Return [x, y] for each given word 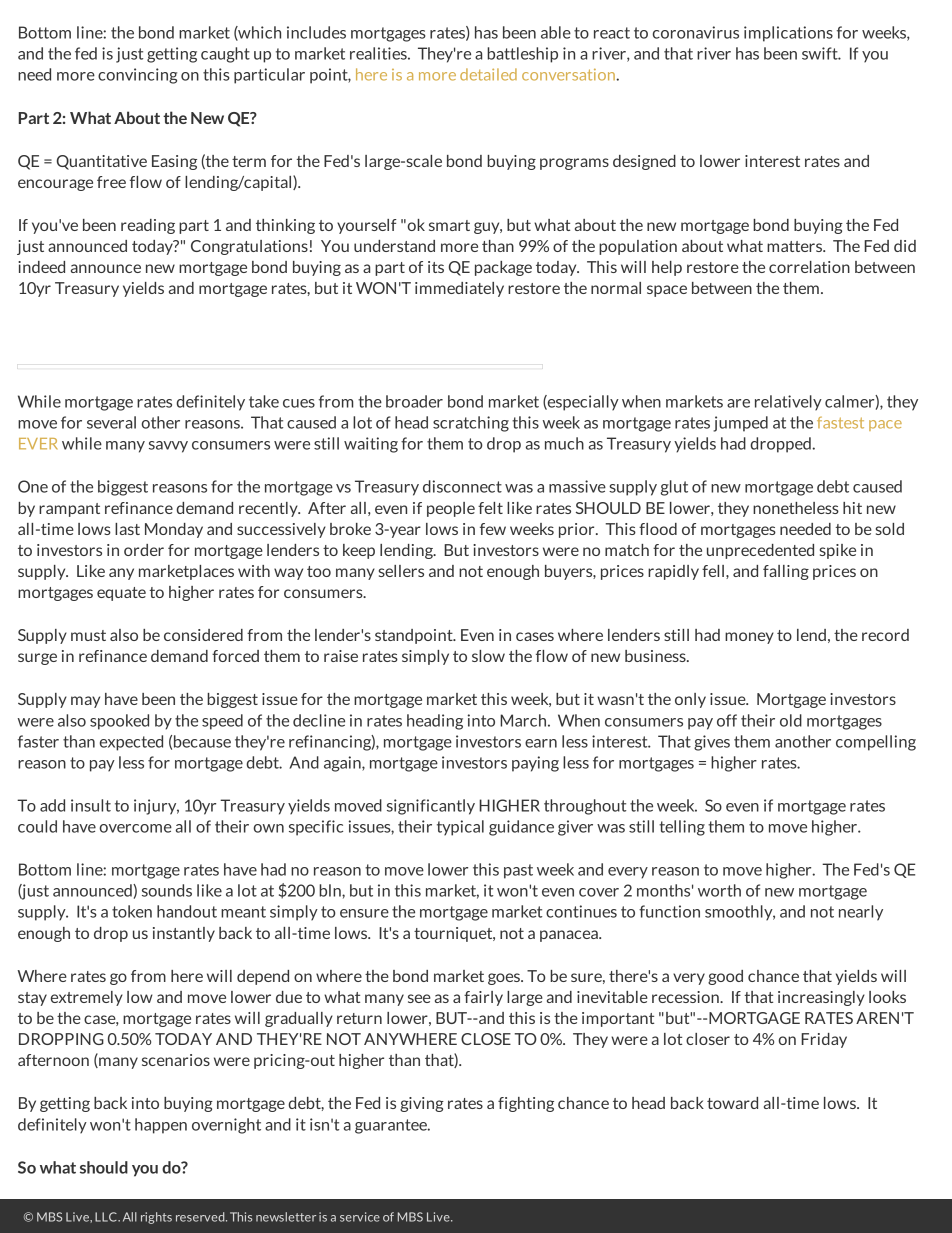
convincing [137, 76]
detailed [488, 74]
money [749, 638]
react [612, 33]
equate [121, 594]
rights [156, 1218]
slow [488, 656]
